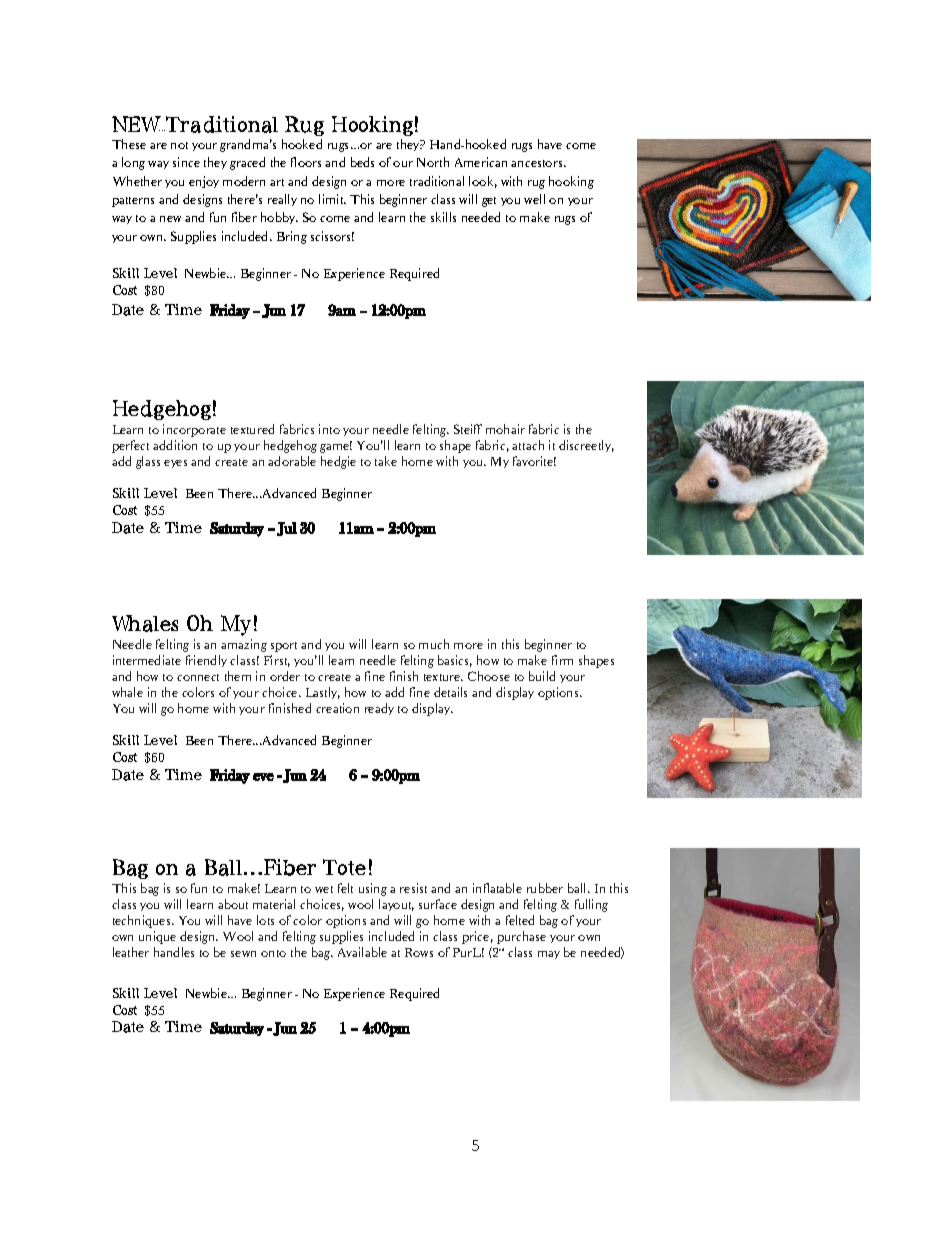  Describe the element at coordinates (287, 529) in the document. I see `Jul` at that location.
